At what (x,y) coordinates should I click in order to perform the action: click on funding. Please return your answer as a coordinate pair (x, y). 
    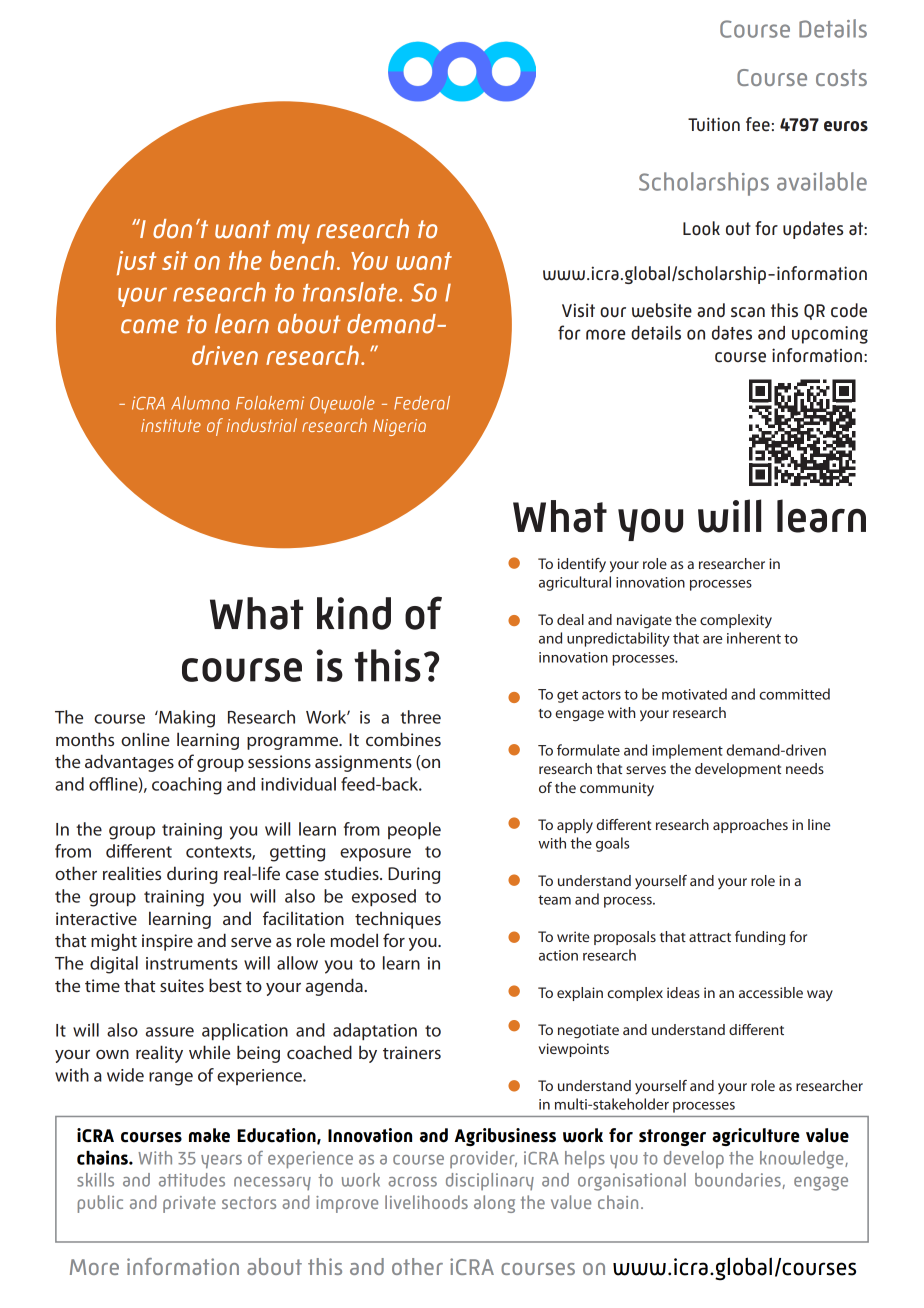
    Looking at the image, I should click on (760, 938).
